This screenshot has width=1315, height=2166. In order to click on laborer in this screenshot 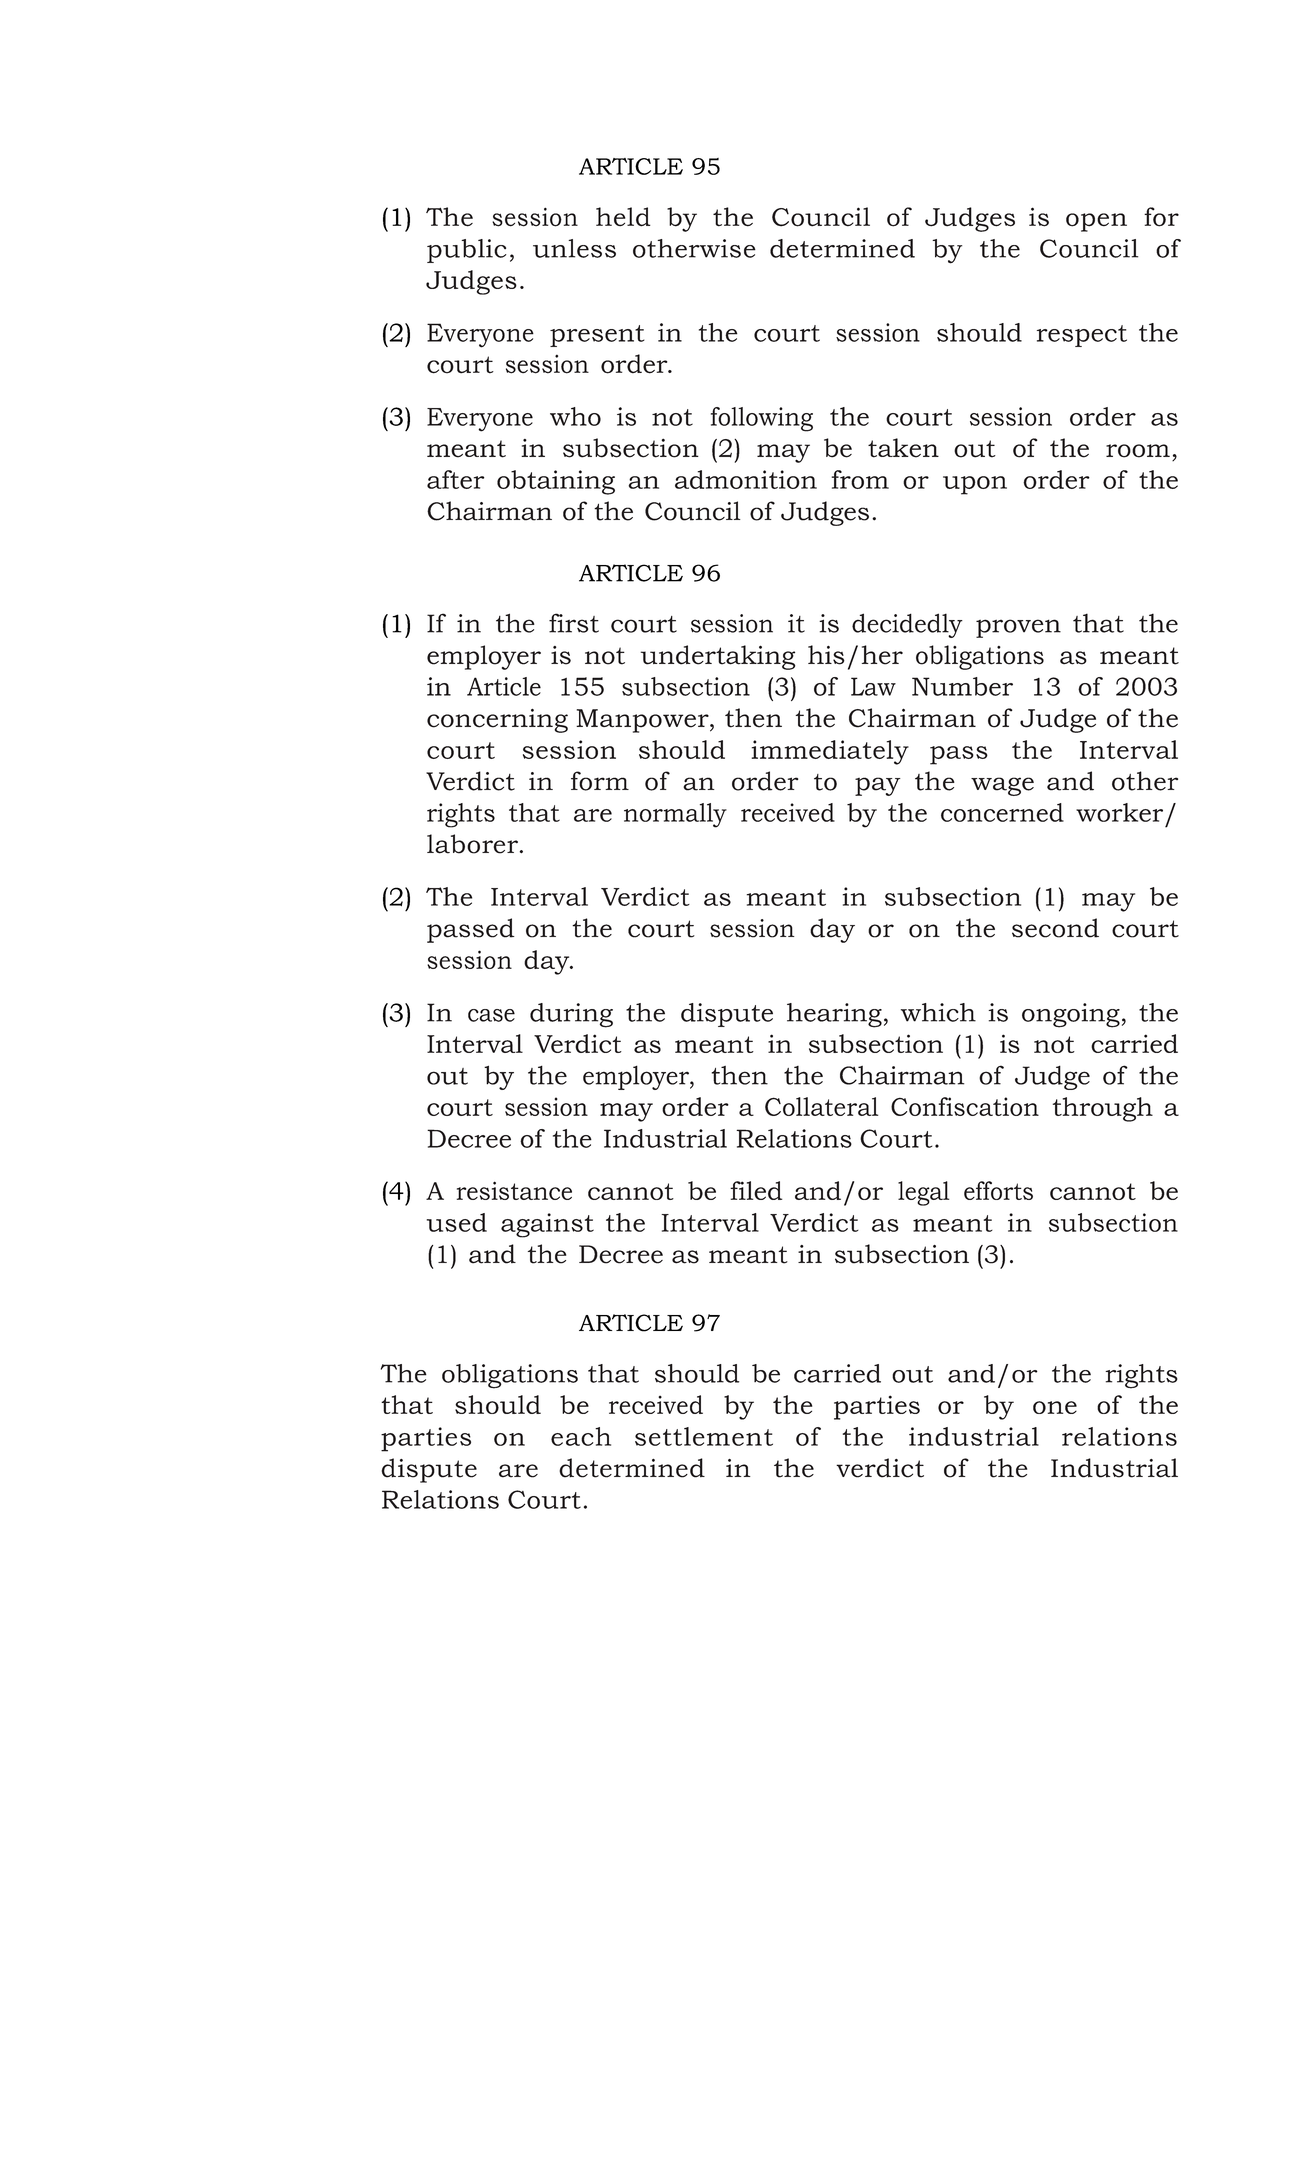, I will do `click(473, 844)`.
